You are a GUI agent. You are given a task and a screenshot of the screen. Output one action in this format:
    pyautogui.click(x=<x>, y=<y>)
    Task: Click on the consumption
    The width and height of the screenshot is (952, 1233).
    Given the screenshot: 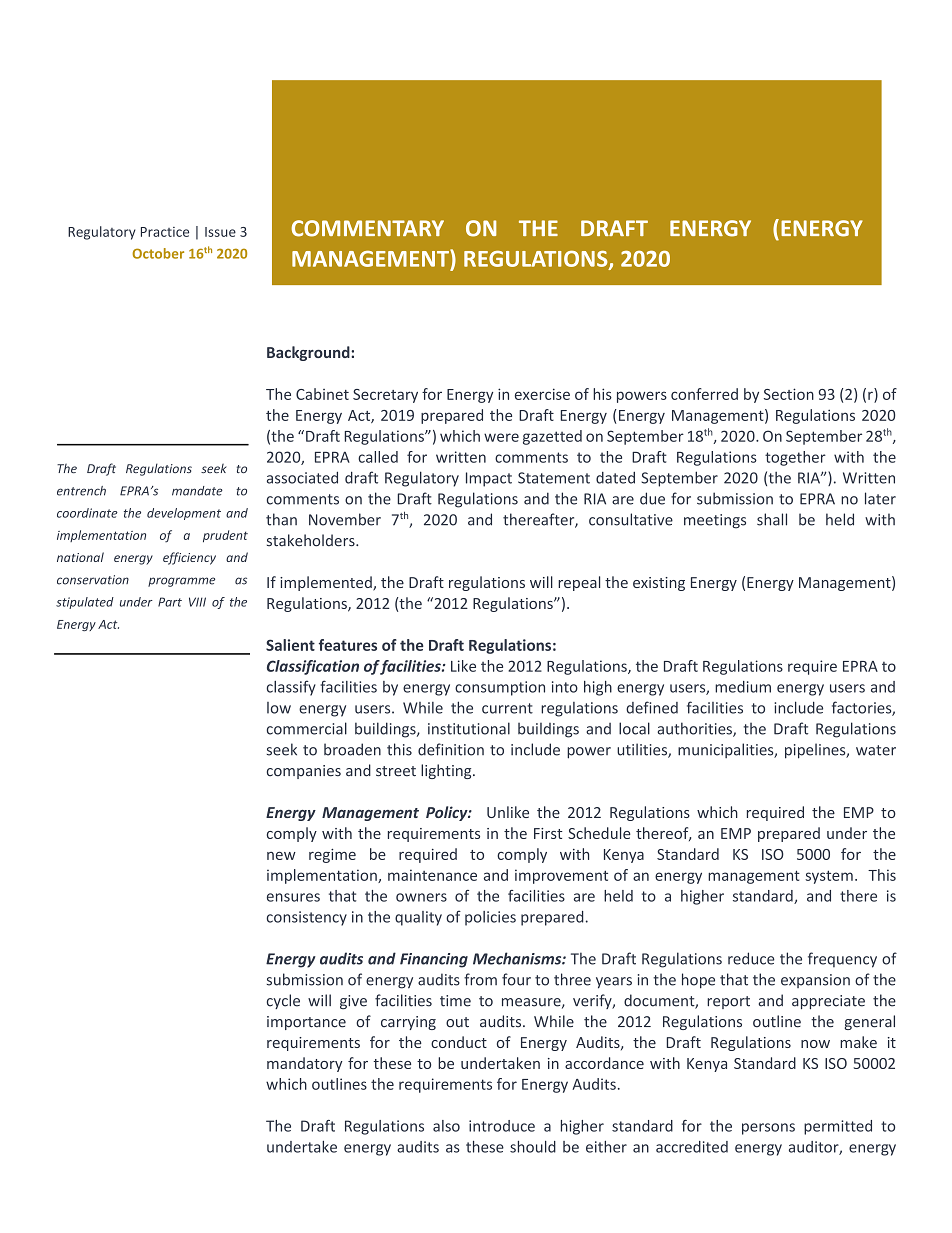 What is the action you would take?
    pyautogui.click(x=500, y=688)
